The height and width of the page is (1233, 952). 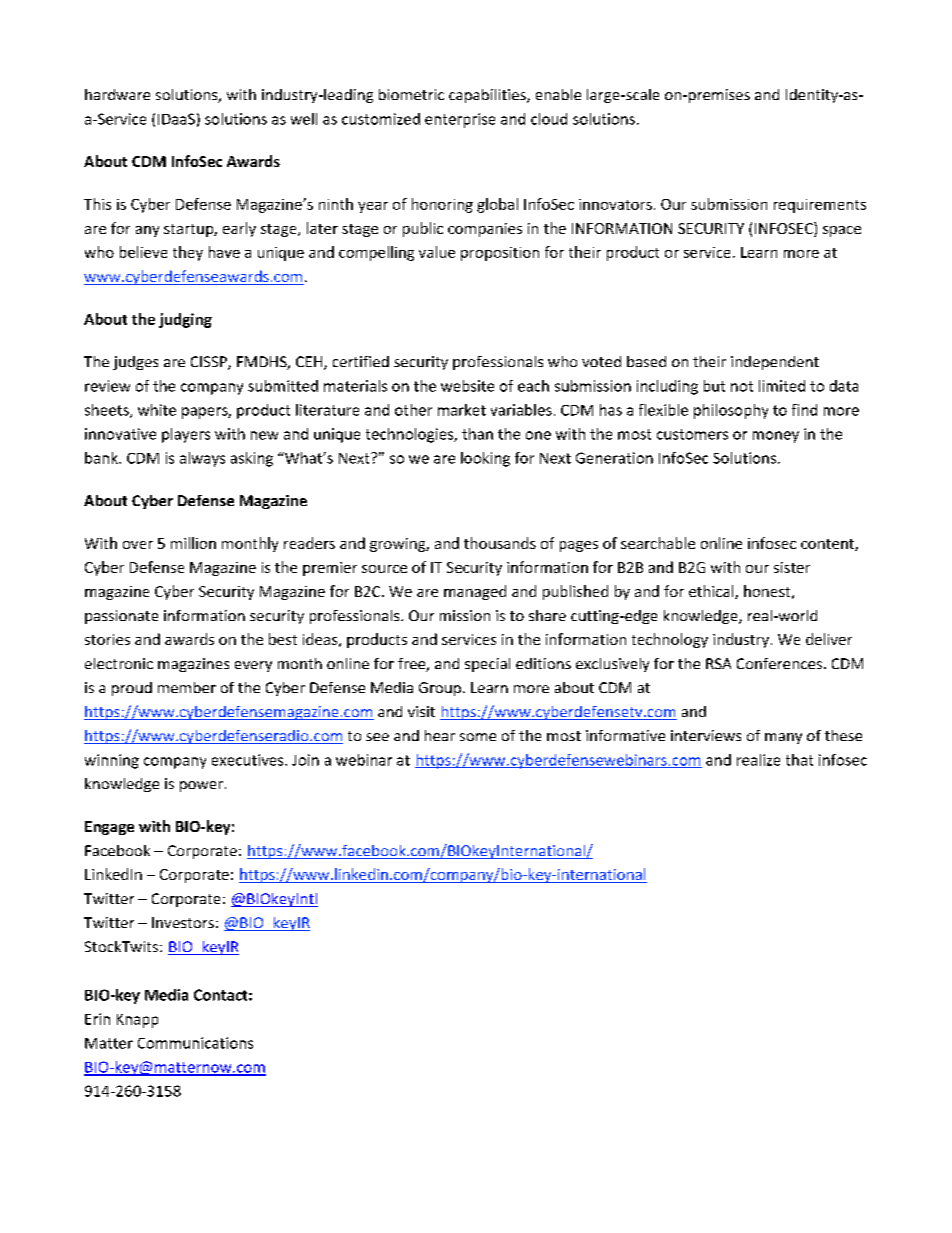 I want to click on requirements, so click(x=820, y=206).
